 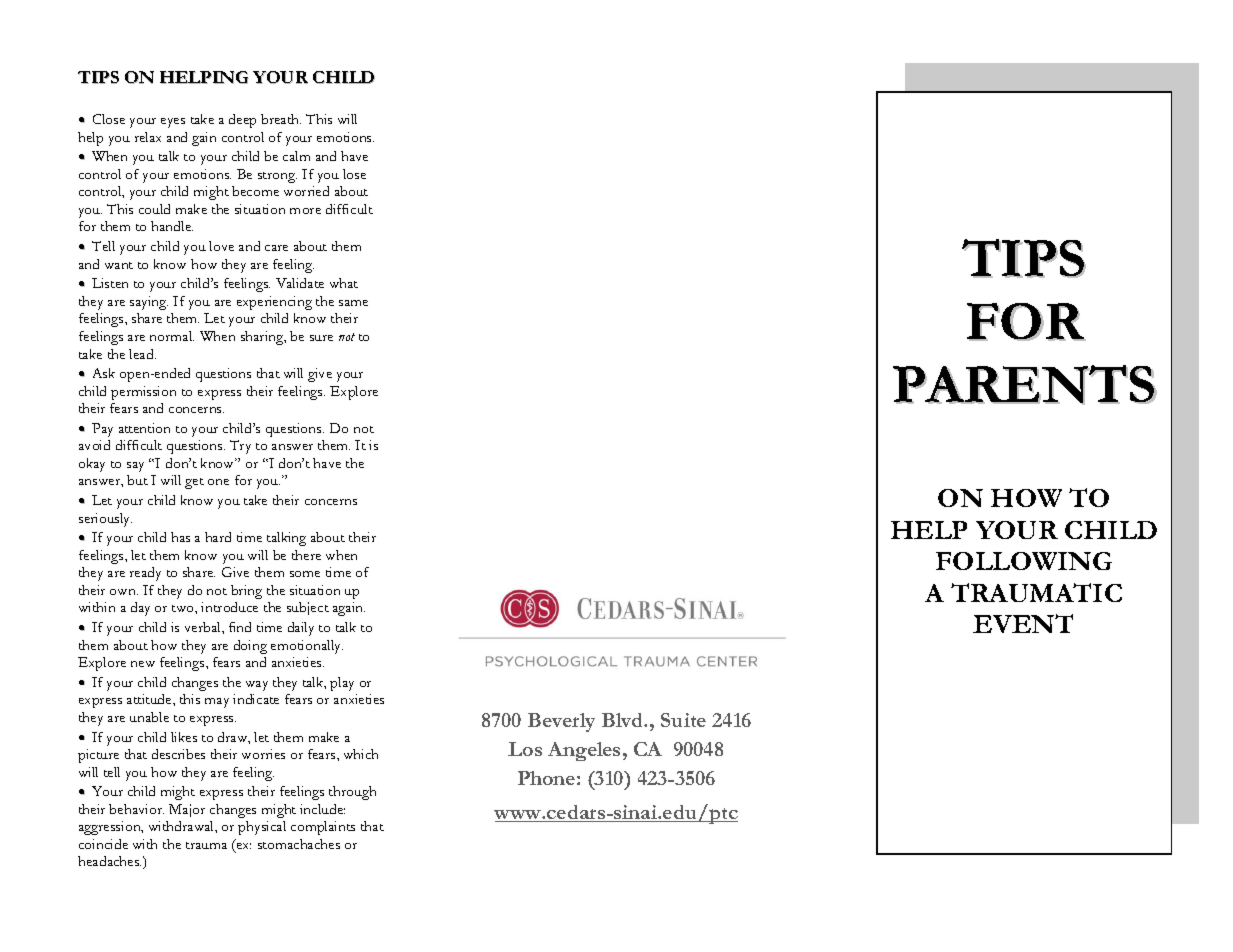 I want to click on physical, so click(x=262, y=828).
